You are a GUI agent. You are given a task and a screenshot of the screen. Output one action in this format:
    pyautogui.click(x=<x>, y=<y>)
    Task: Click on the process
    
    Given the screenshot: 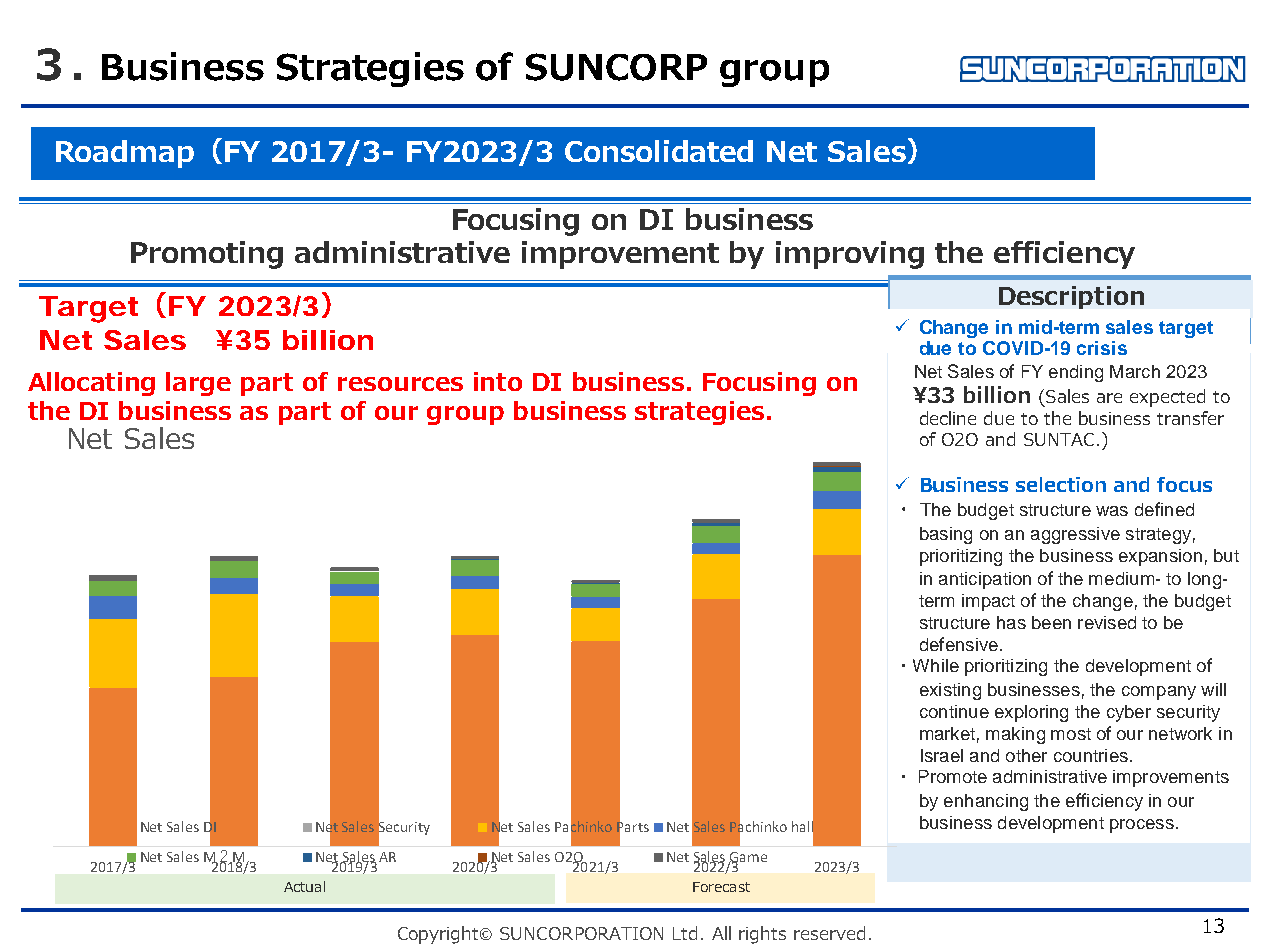 What is the action you would take?
    pyautogui.click(x=1142, y=826)
